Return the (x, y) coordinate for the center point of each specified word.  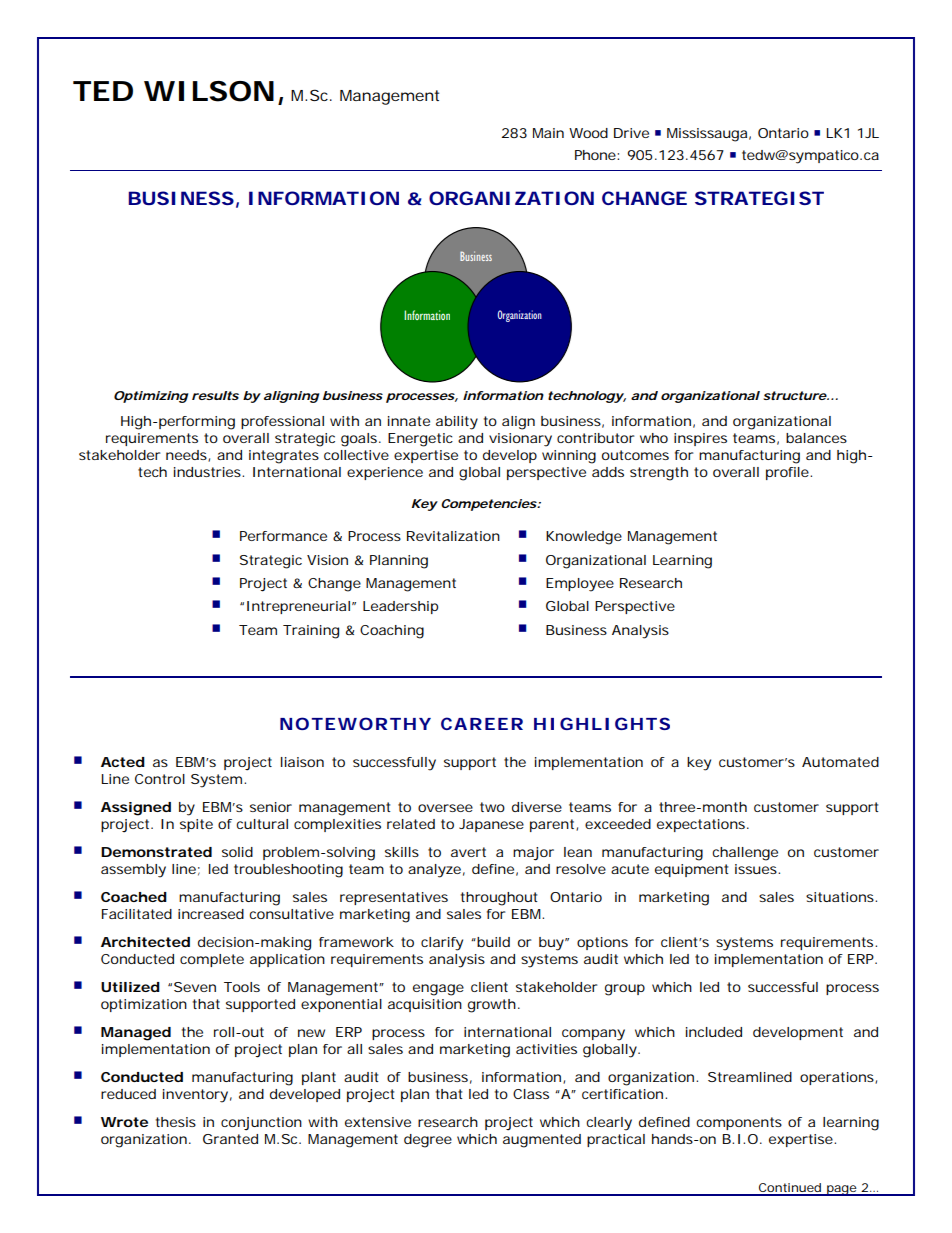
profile (789, 473)
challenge (745, 854)
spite (196, 825)
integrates (284, 457)
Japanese (491, 825)
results (215, 395)
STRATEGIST (759, 198)
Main (548, 133)
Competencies (489, 505)
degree (428, 1141)
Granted (230, 1139)
